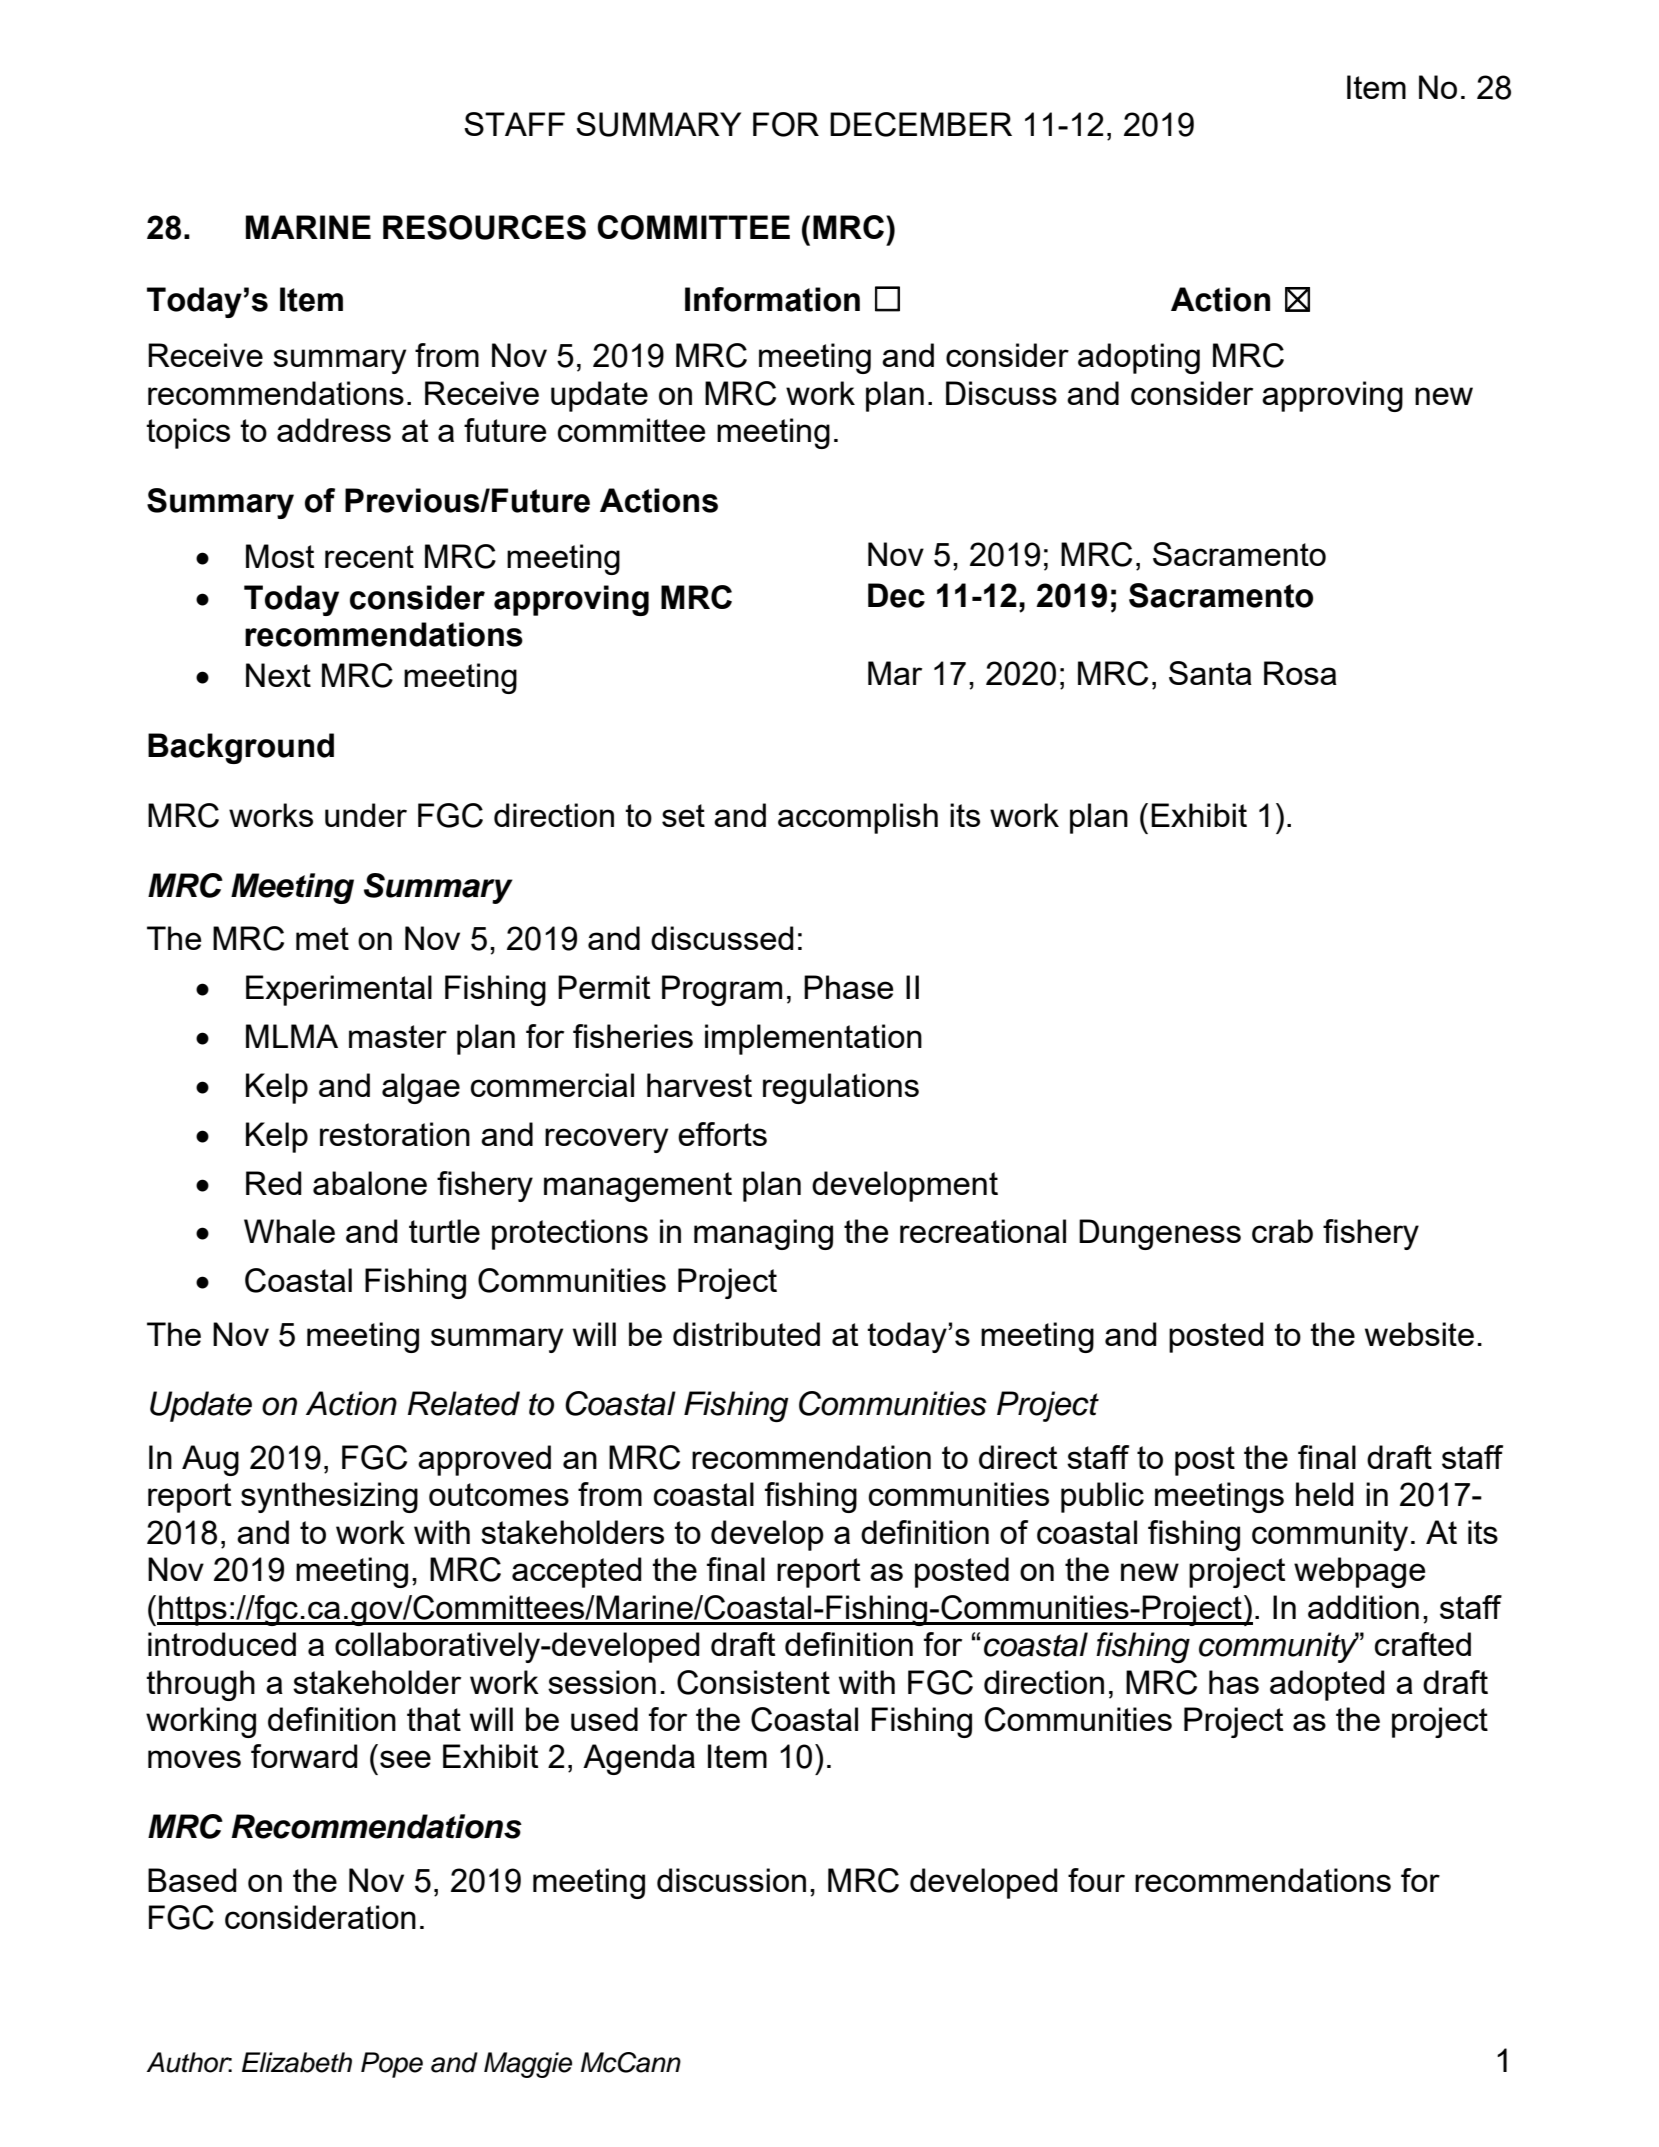  What do you see at coordinates (528, 2065) in the image?
I see `Maggie` at bounding box center [528, 2065].
